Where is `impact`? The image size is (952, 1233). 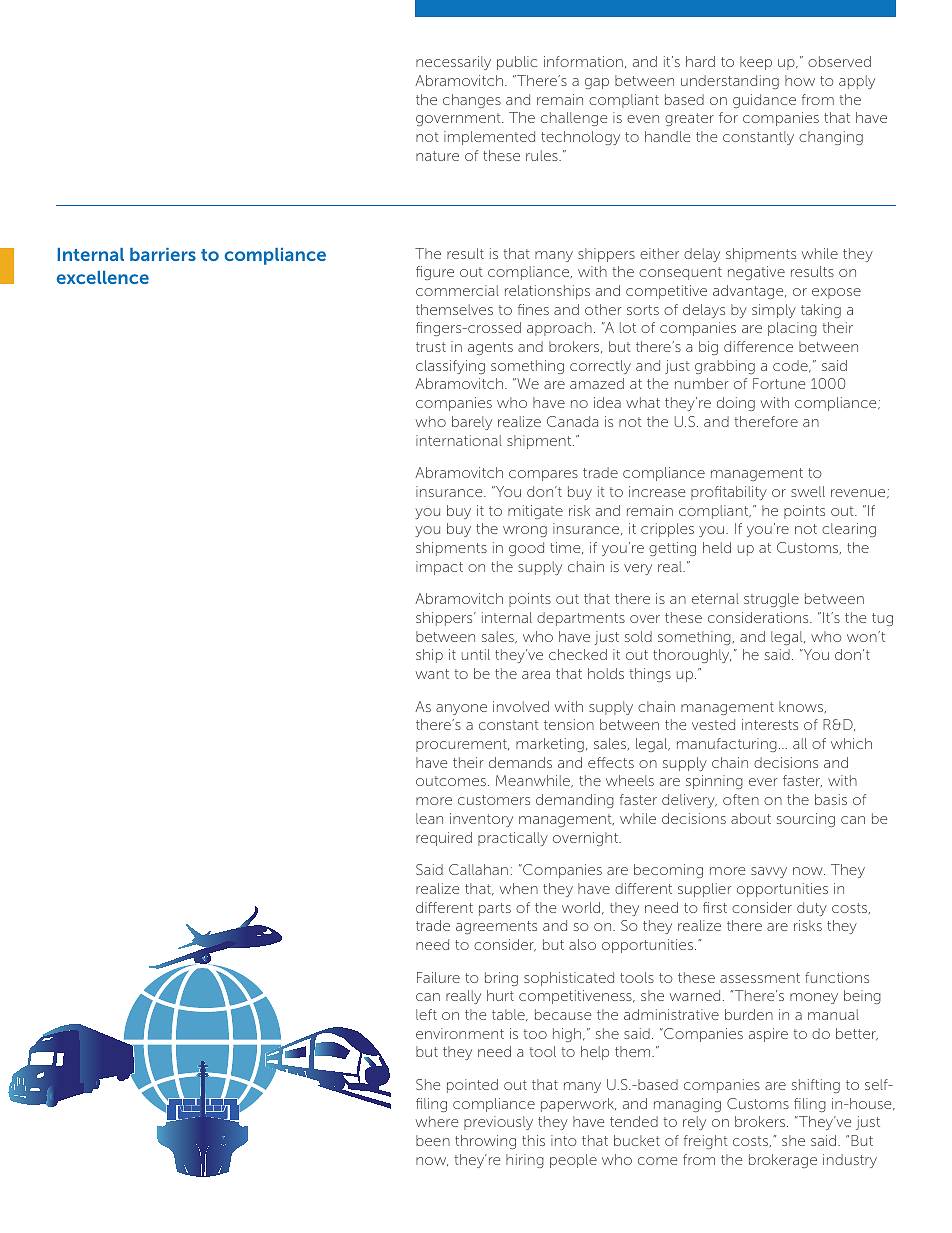 impact is located at coordinates (439, 568).
